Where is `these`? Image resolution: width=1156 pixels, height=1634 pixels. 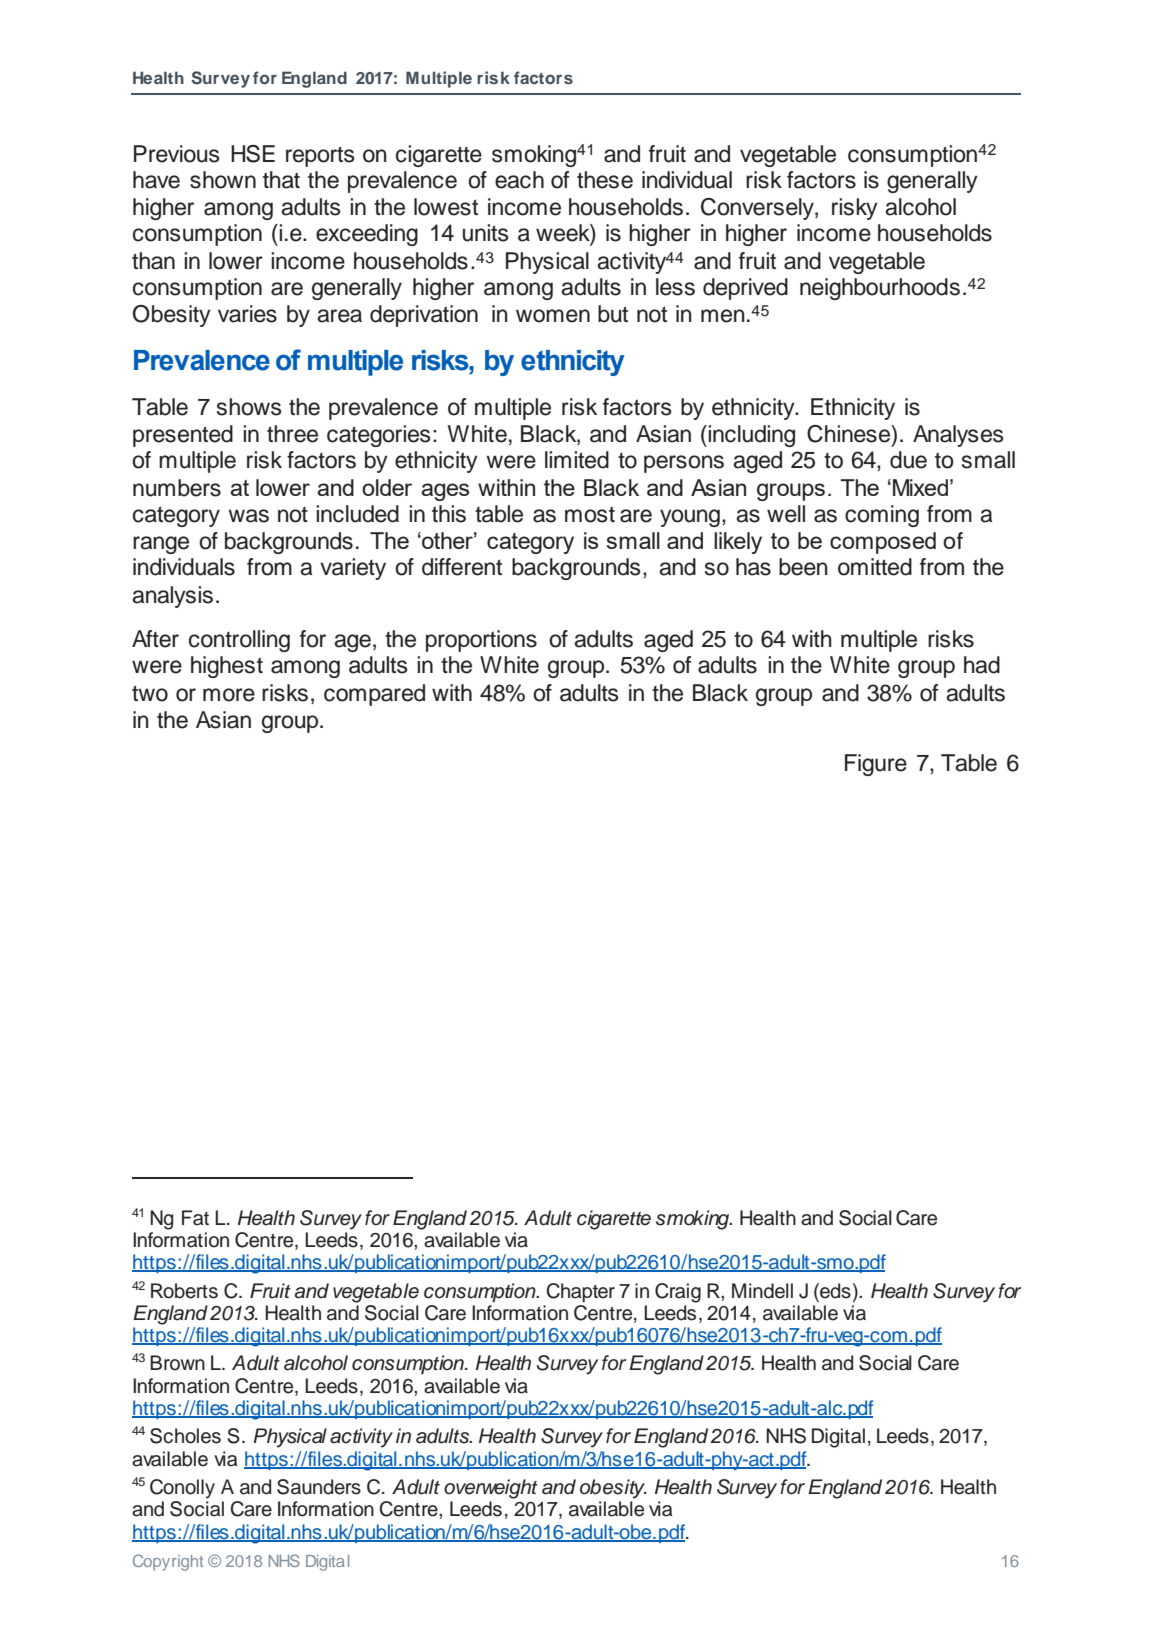 these is located at coordinates (605, 180).
